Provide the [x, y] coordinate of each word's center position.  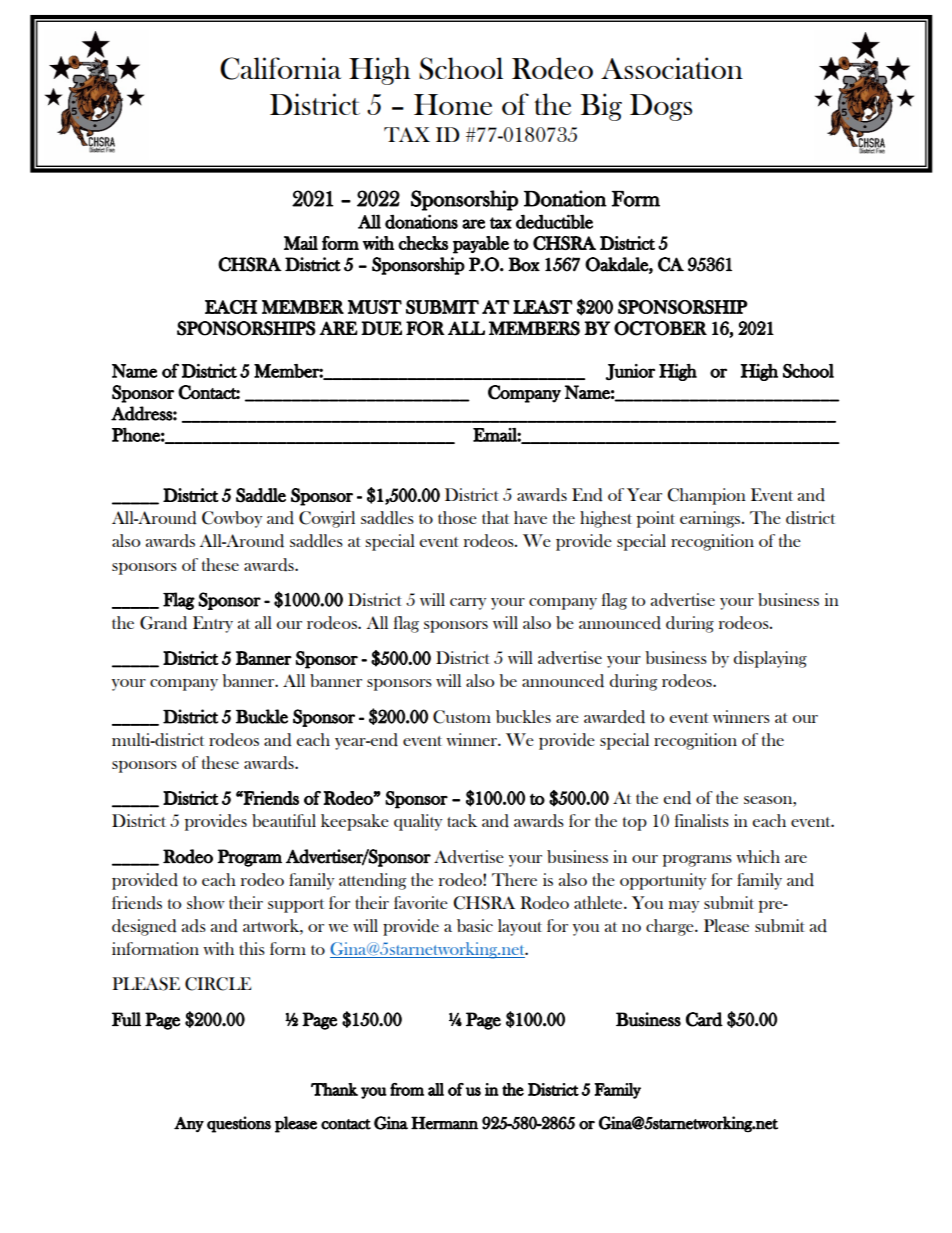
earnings [711, 519]
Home [453, 104]
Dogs [661, 107]
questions [239, 1124]
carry [468, 604]
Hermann [444, 1123]
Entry [213, 624]
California [280, 68]
